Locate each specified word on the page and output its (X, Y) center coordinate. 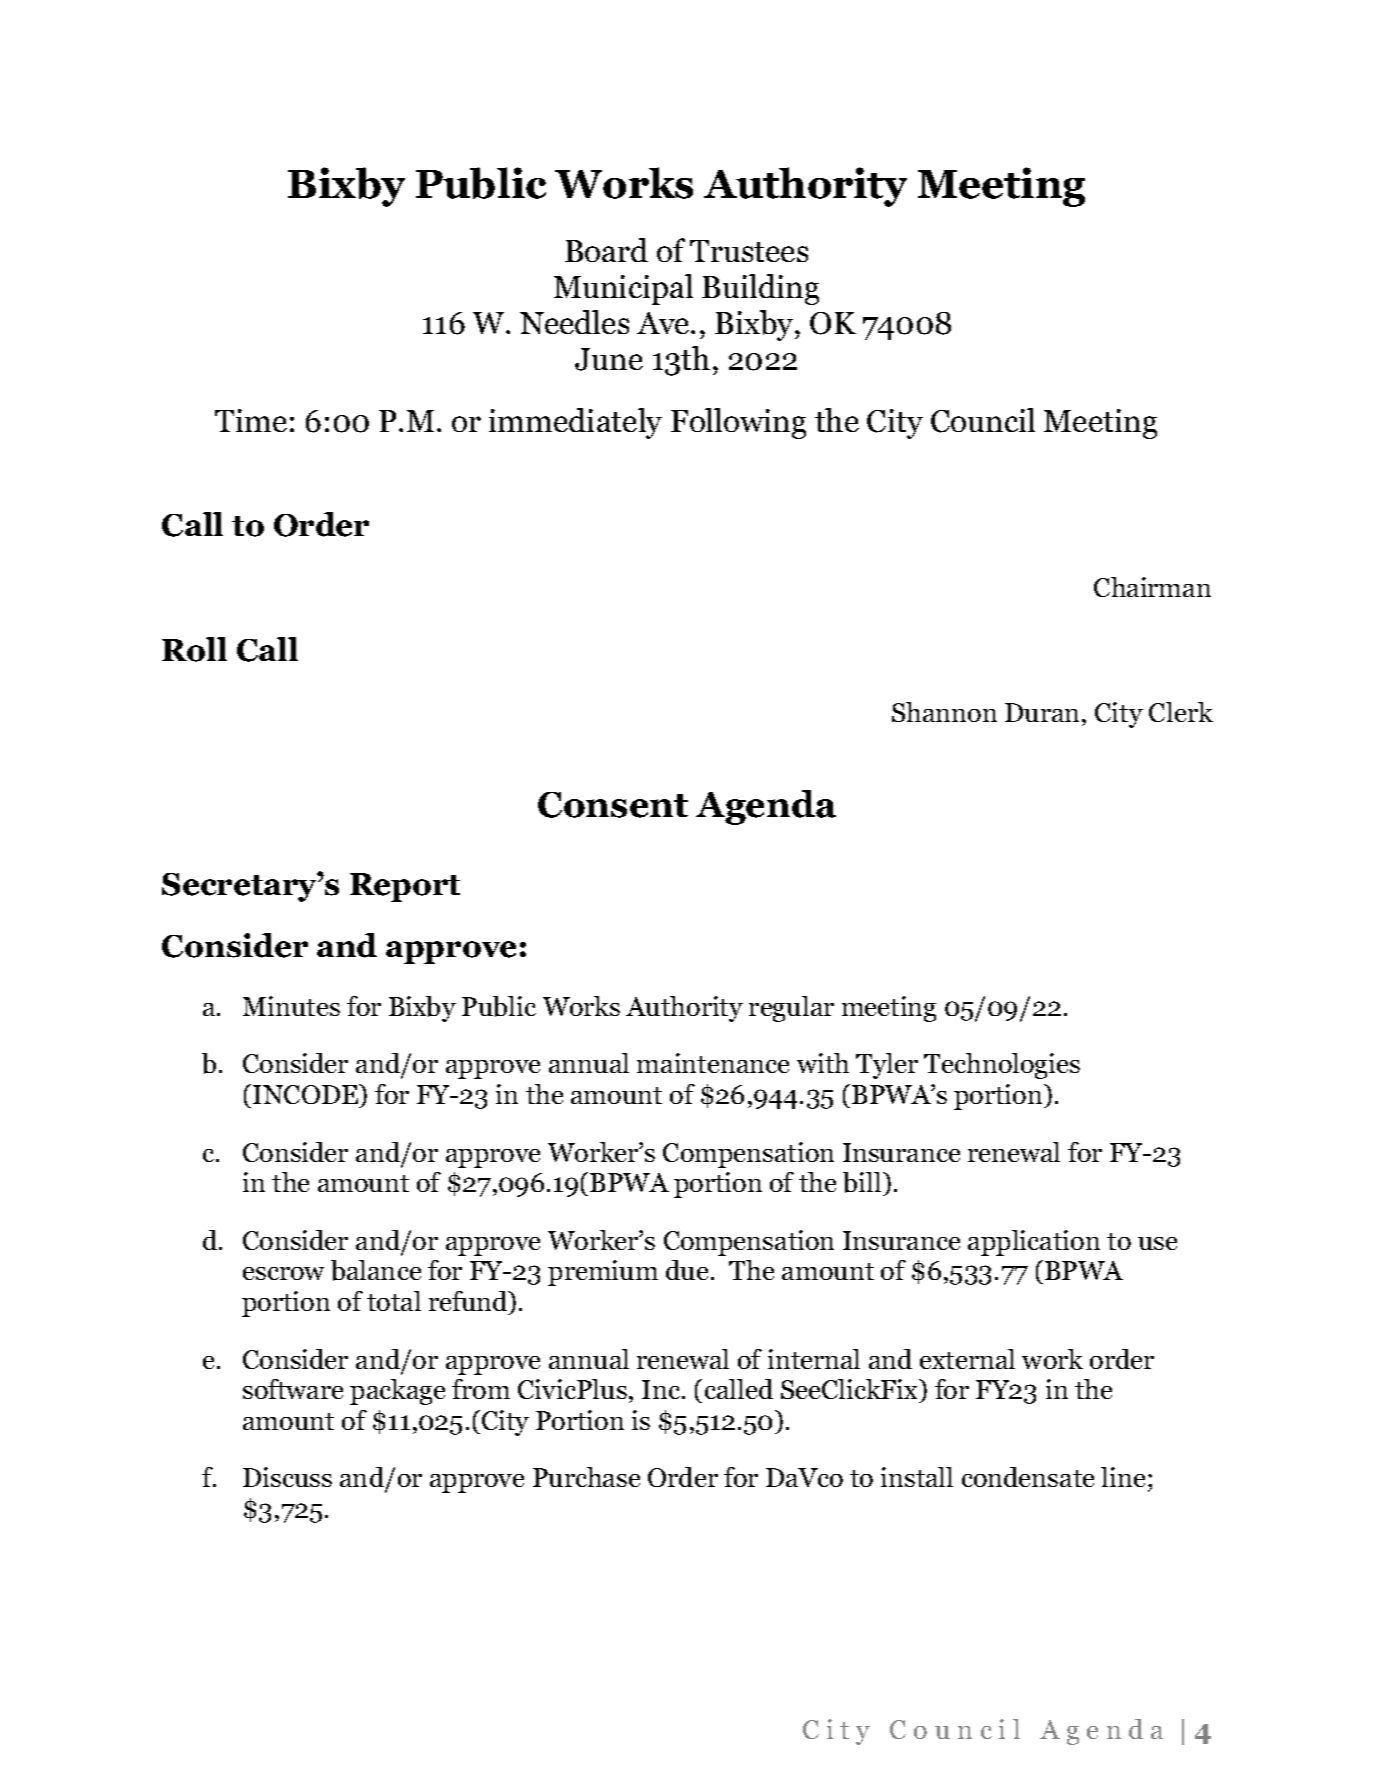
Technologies (1002, 1066)
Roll (194, 649)
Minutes (291, 1006)
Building (760, 289)
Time (251, 420)
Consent (613, 805)
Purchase (586, 1477)
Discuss (287, 1477)
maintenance (713, 1063)
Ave (664, 323)
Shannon (944, 712)
